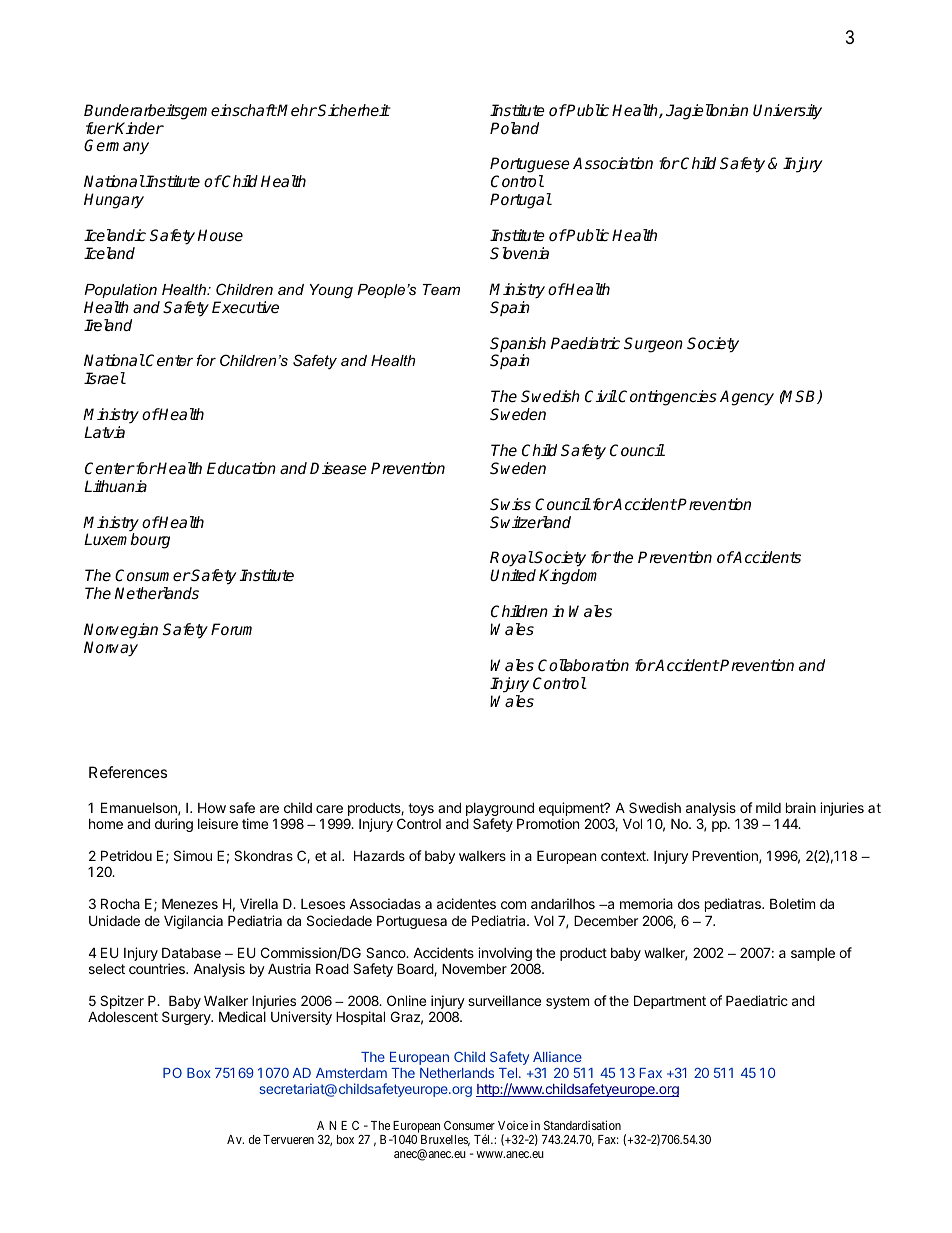 The image size is (952, 1233). What do you see at coordinates (518, 346) in the page?
I see `Spanish` at bounding box center [518, 346].
